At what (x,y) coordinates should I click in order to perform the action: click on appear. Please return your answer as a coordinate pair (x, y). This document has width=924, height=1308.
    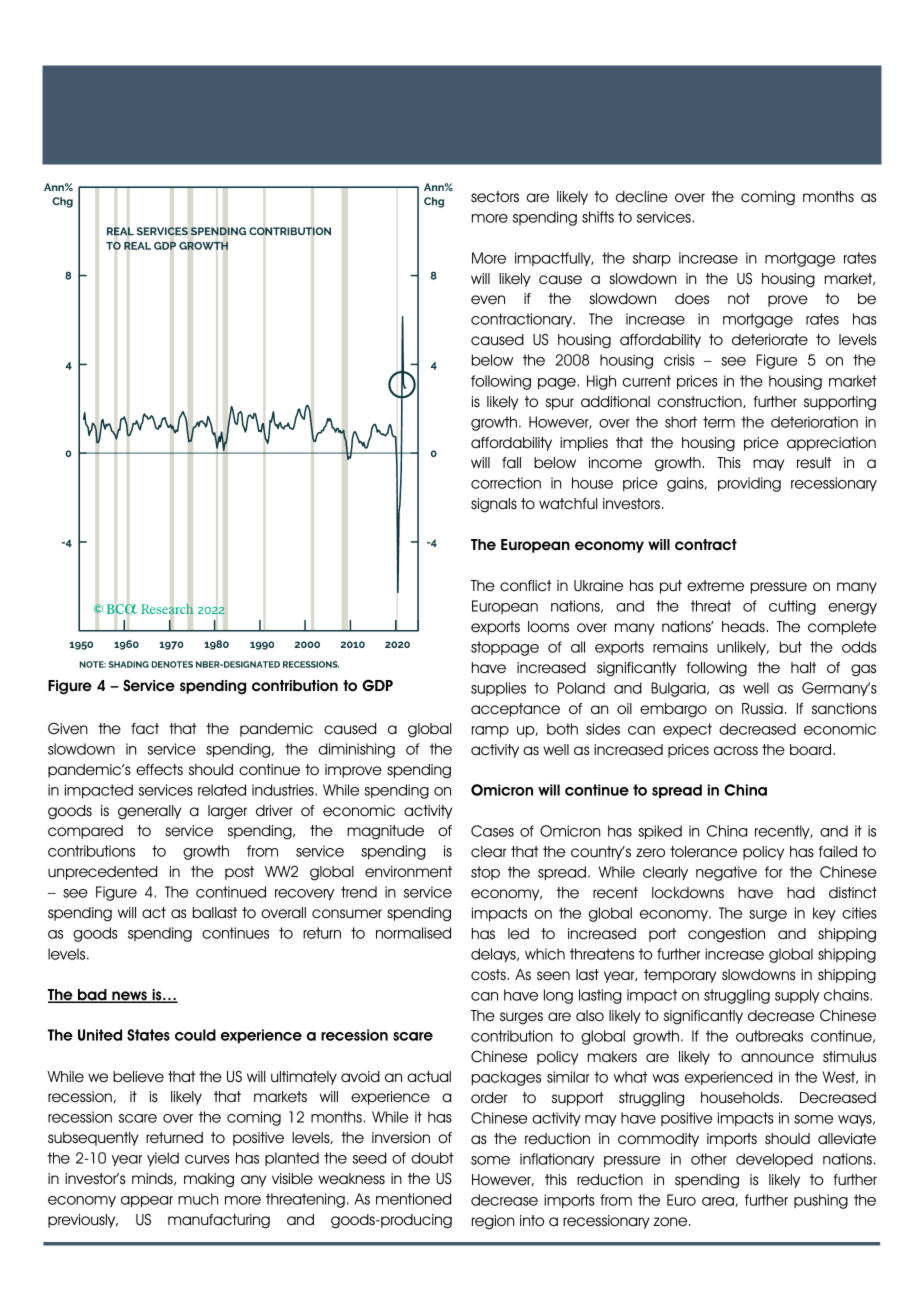
    Looking at the image, I should click on (147, 1201).
